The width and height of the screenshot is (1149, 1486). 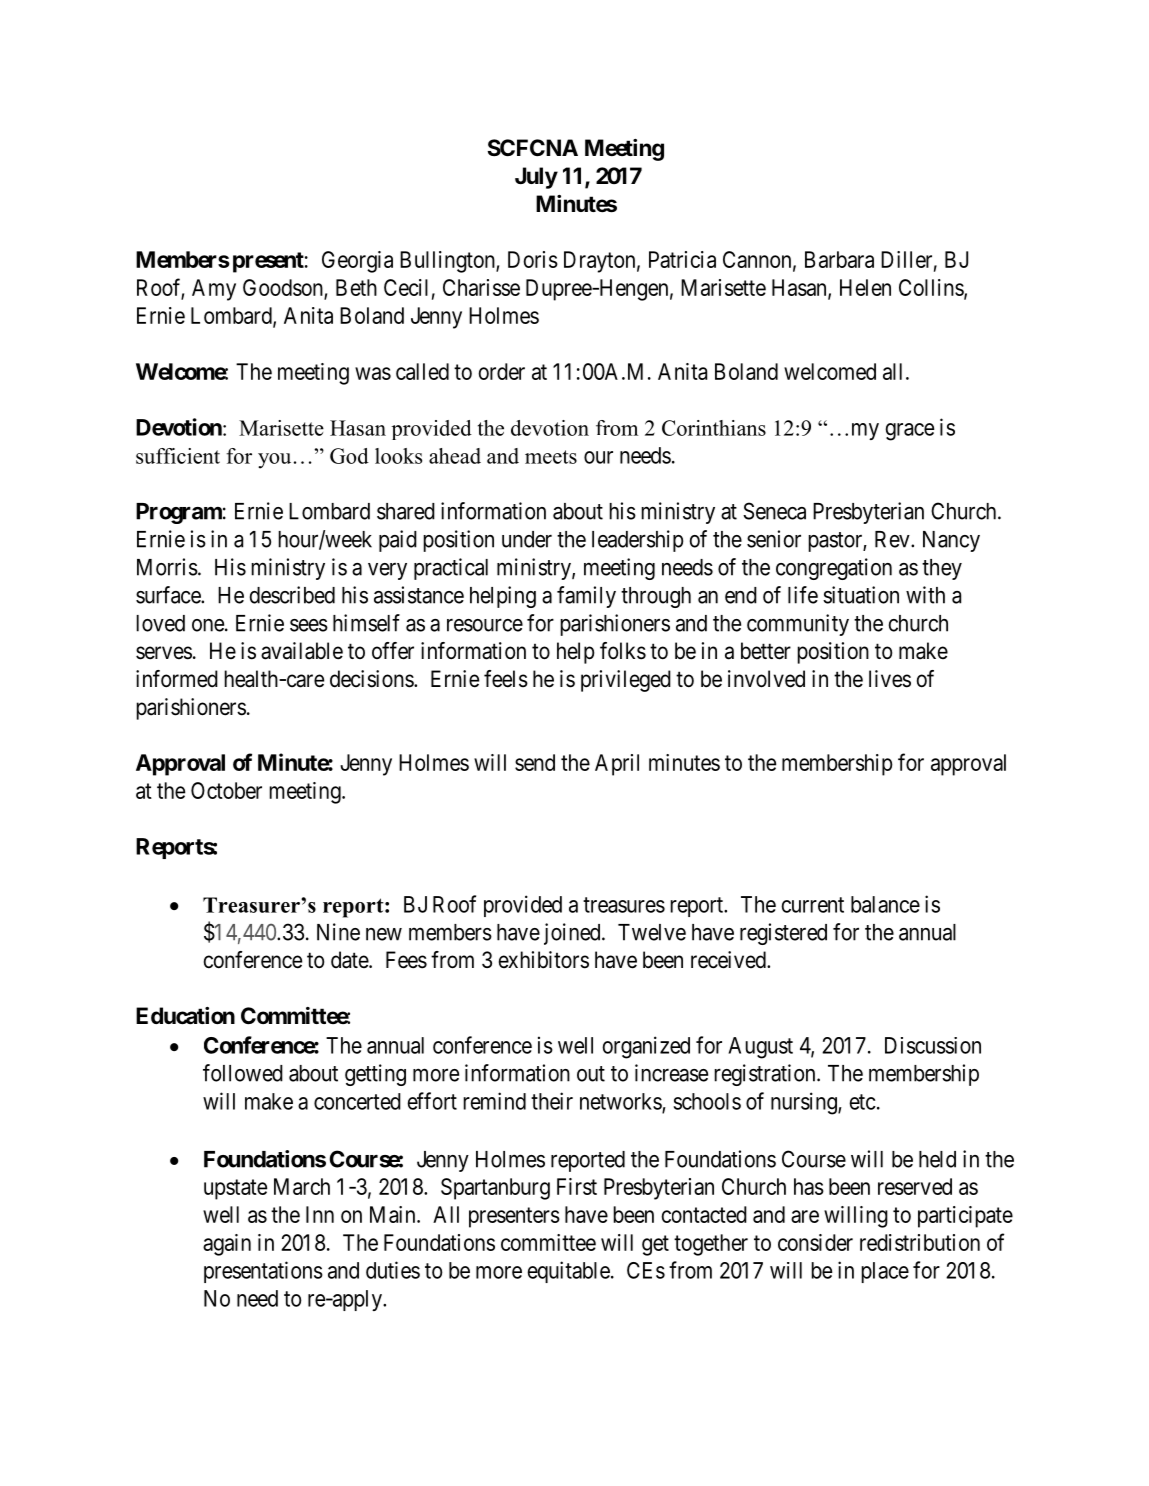 What do you see at coordinates (839, 259) in the screenshot?
I see `Barbara` at bounding box center [839, 259].
